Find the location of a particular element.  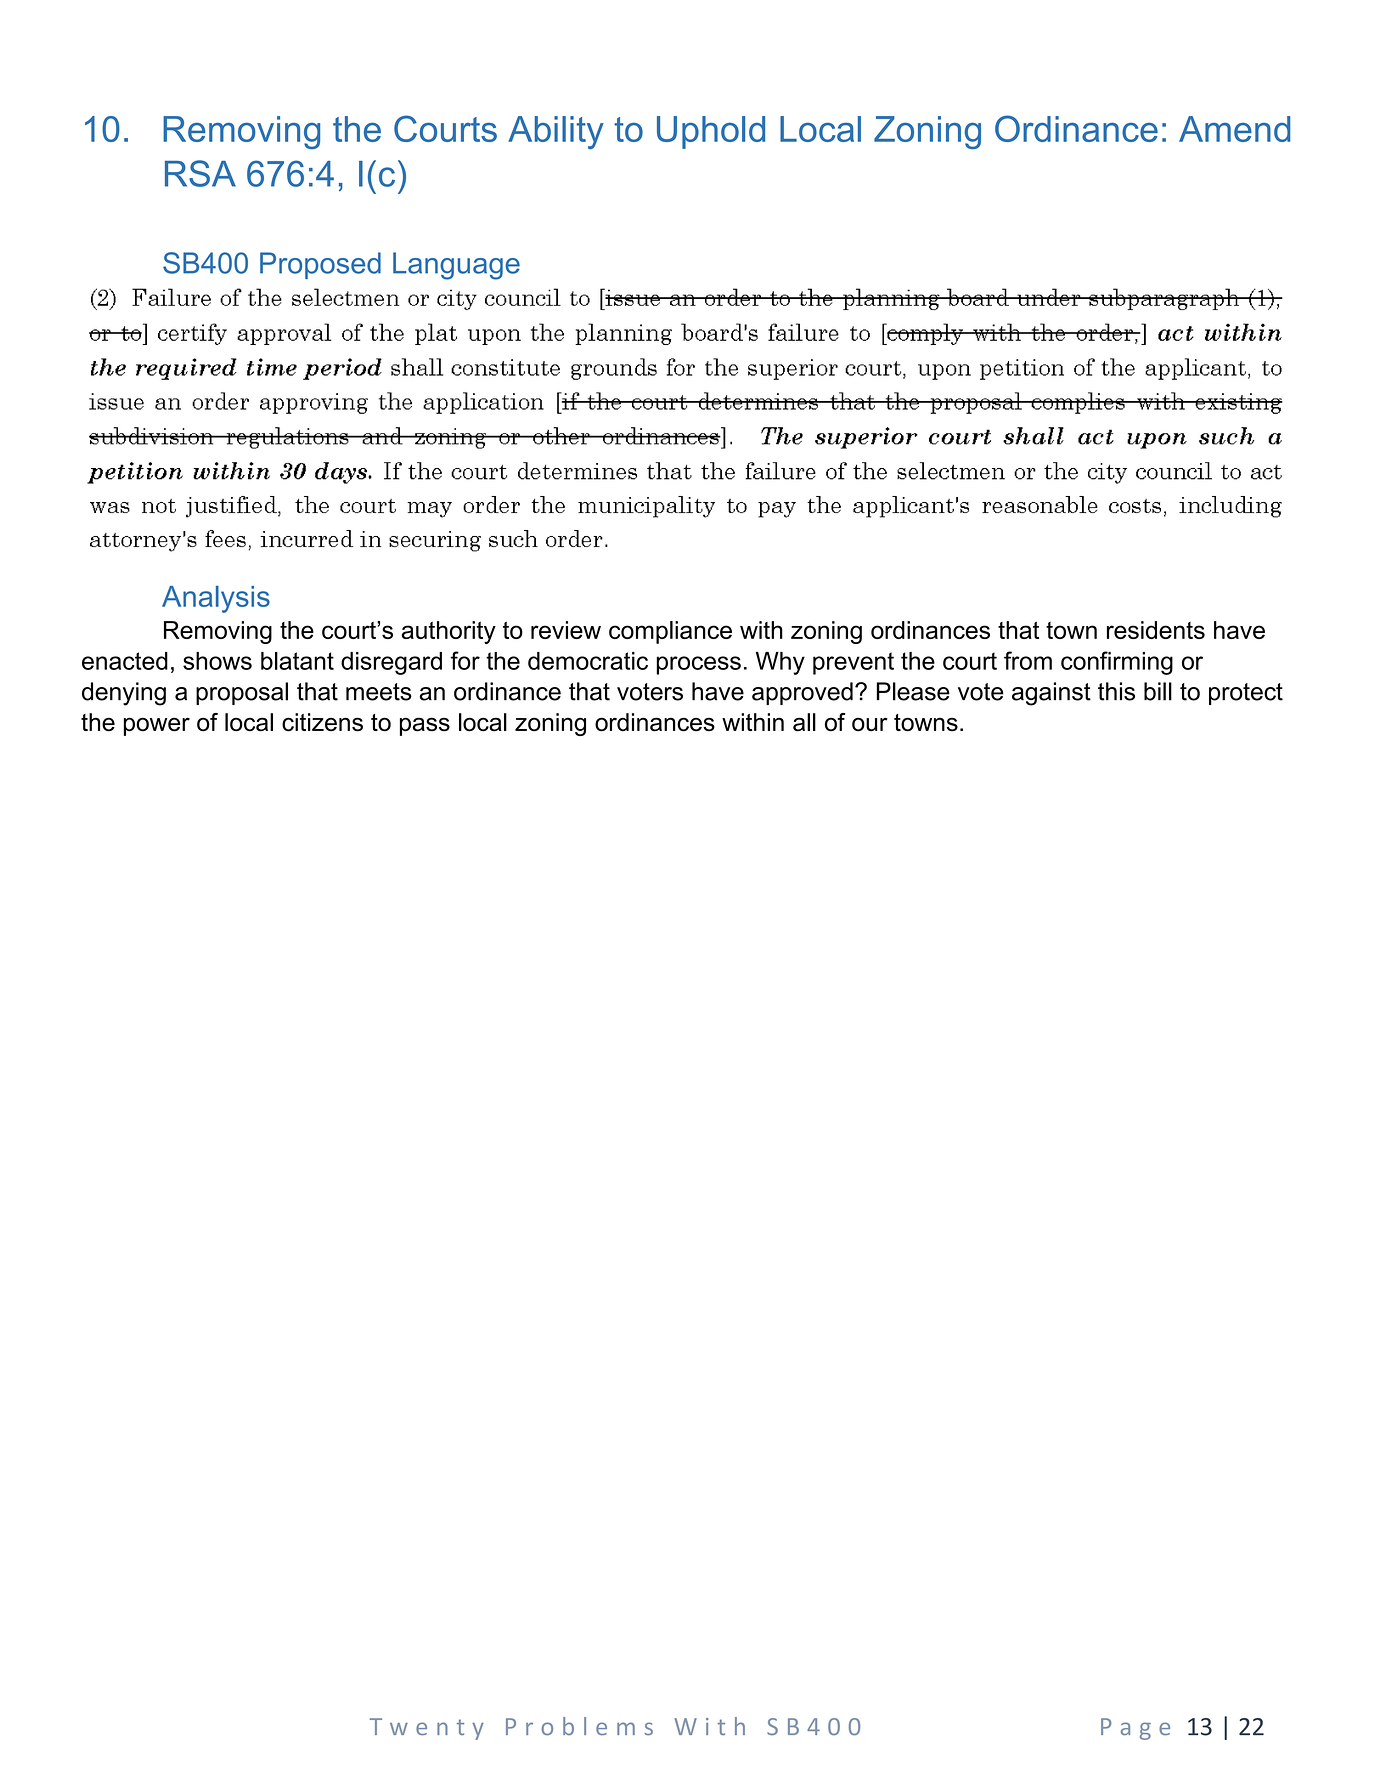

this is located at coordinates (1116, 691).
